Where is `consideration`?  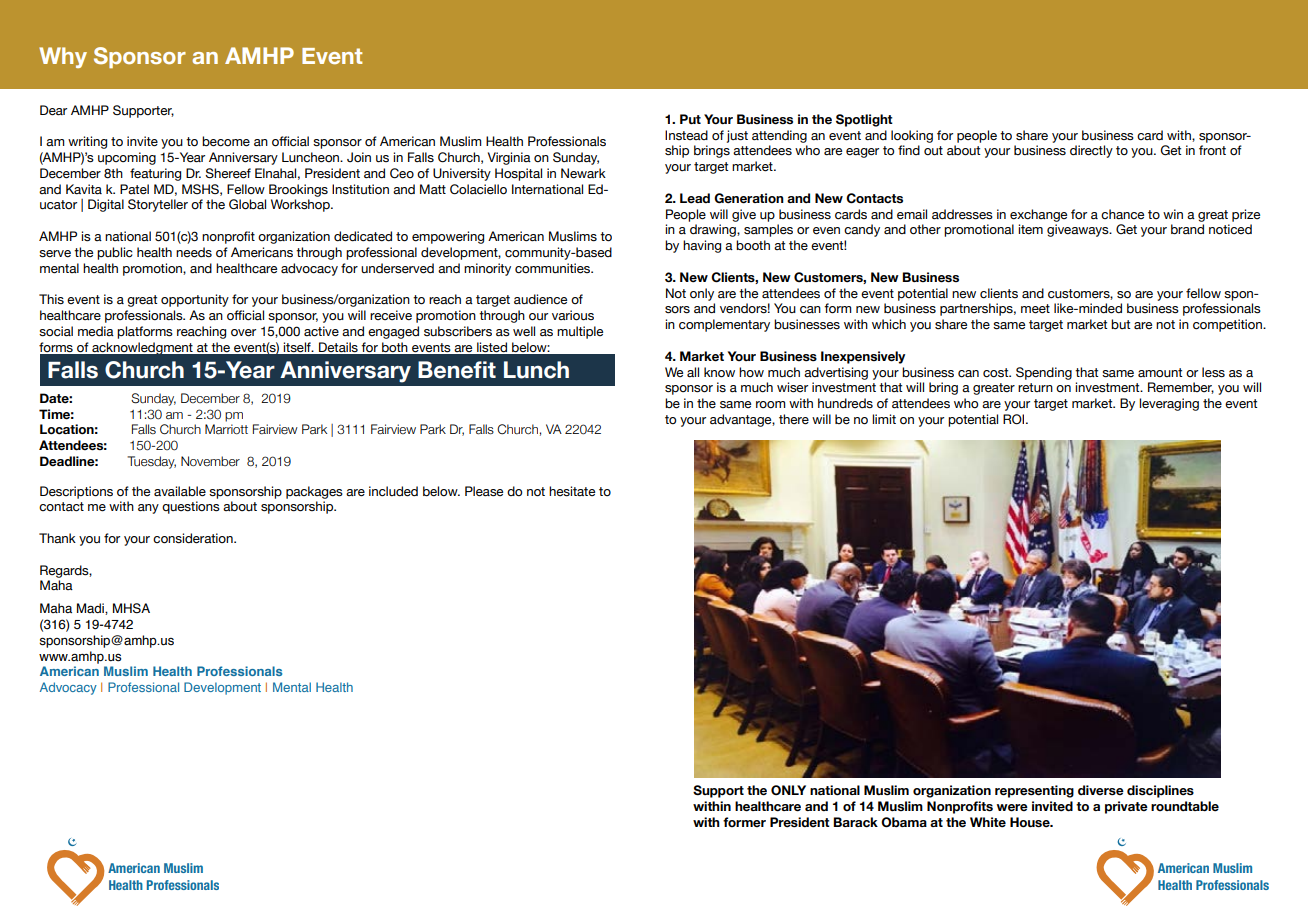
consideration is located at coordinates (194, 538).
